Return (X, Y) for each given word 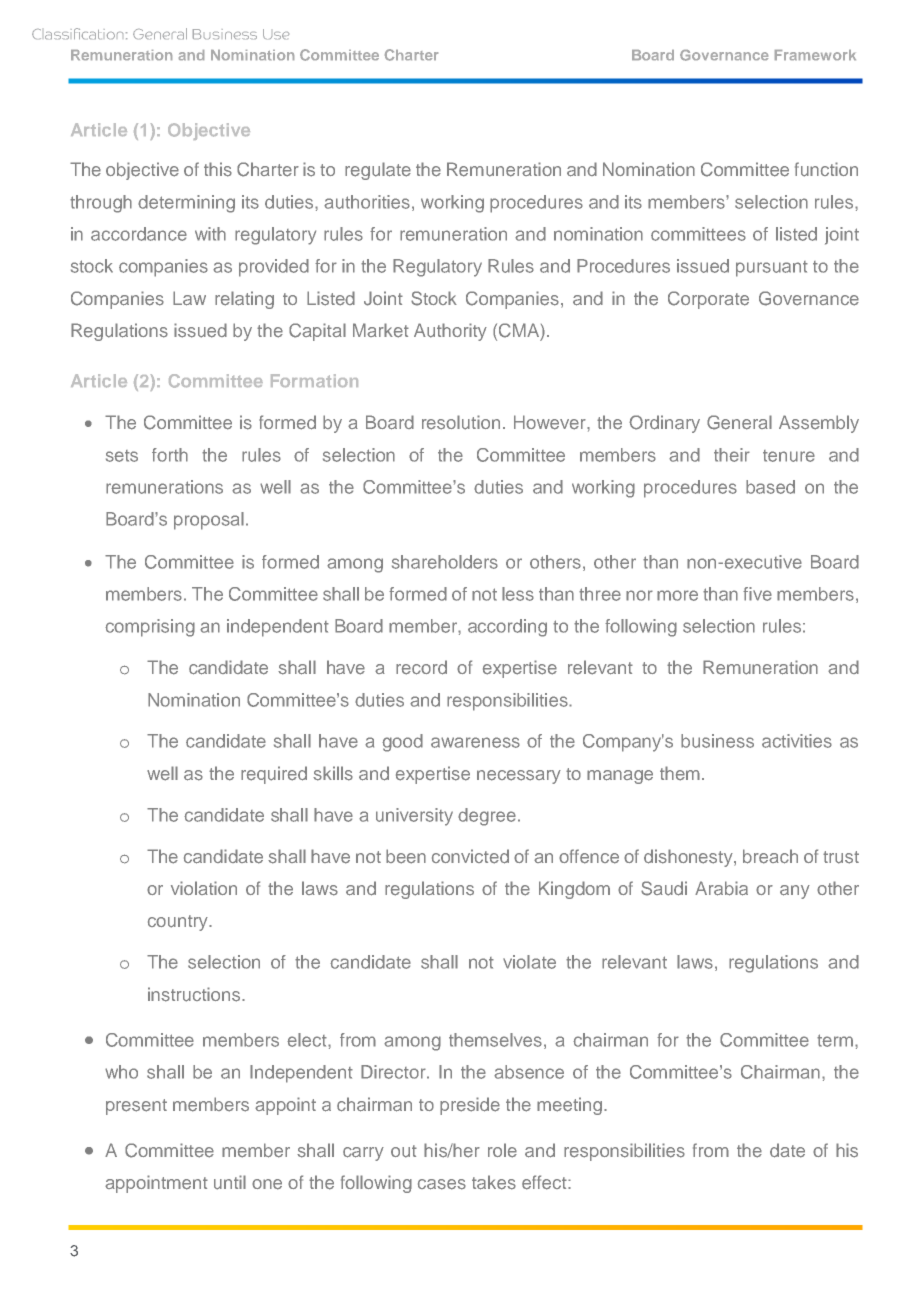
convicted (470, 856)
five (757, 594)
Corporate (708, 300)
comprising (150, 628)
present (136, 1107)
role (502, 1150)
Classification (77, 33)
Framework (815, 55)
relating (244, 300)
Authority (450, 332)
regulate (378, 171)
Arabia (721, 888)
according (507, 628)
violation (204, 888)
